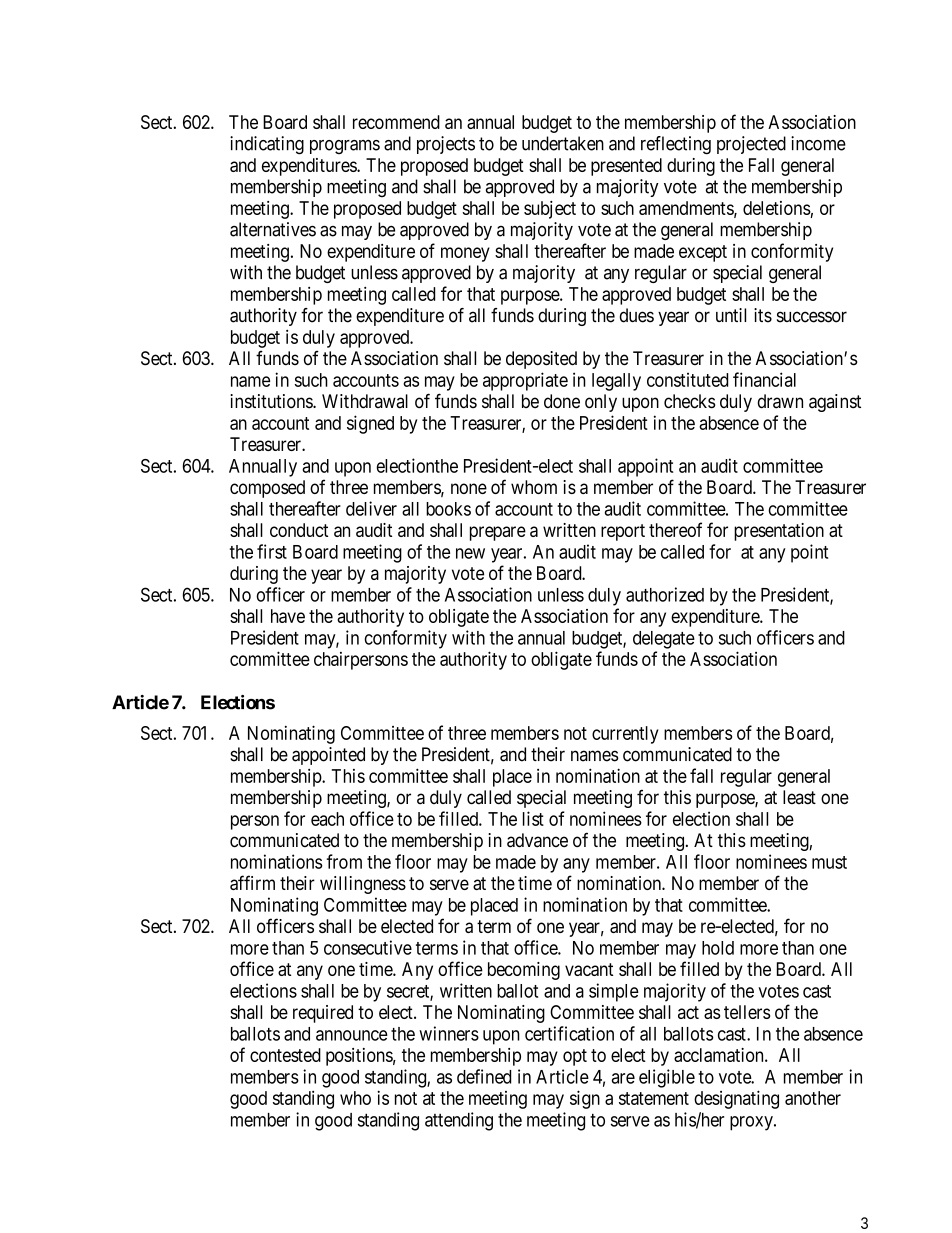  Describe the element at coordinates (537, 840) in the page. I see `advance` at that location.
